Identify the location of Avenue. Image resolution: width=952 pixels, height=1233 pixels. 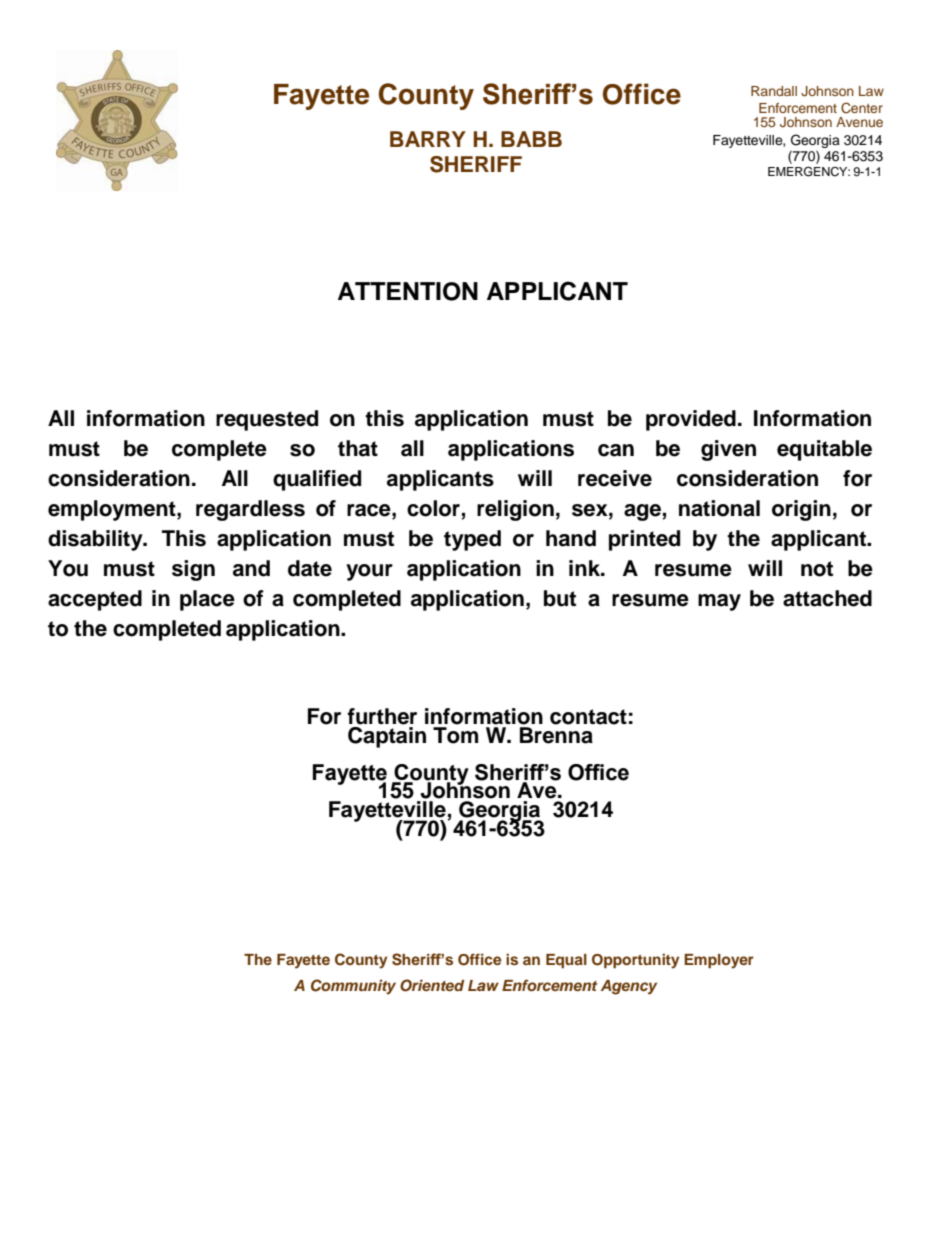
(859, 122).
